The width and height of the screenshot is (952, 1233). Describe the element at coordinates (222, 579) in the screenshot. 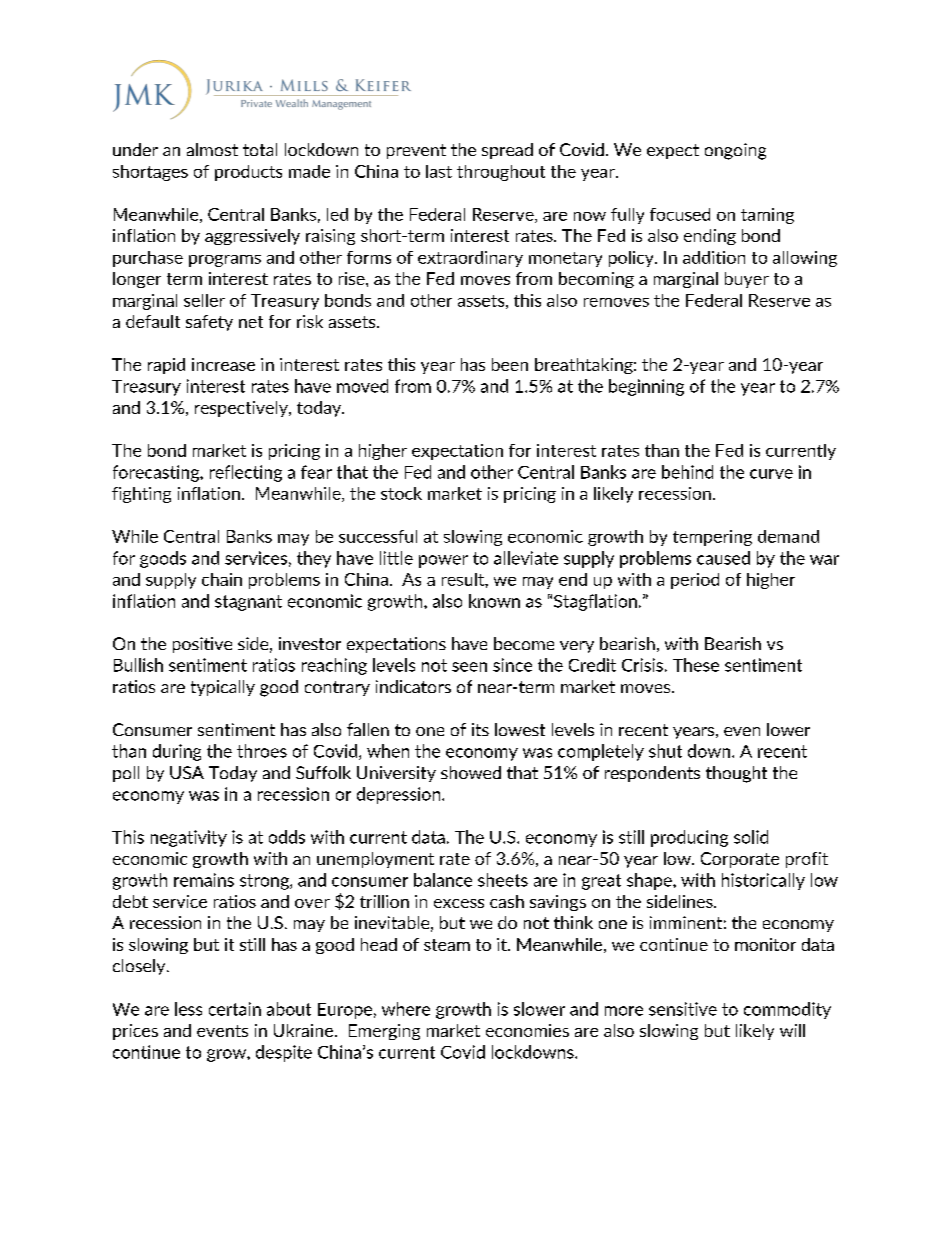

I see `chain` at that location.
